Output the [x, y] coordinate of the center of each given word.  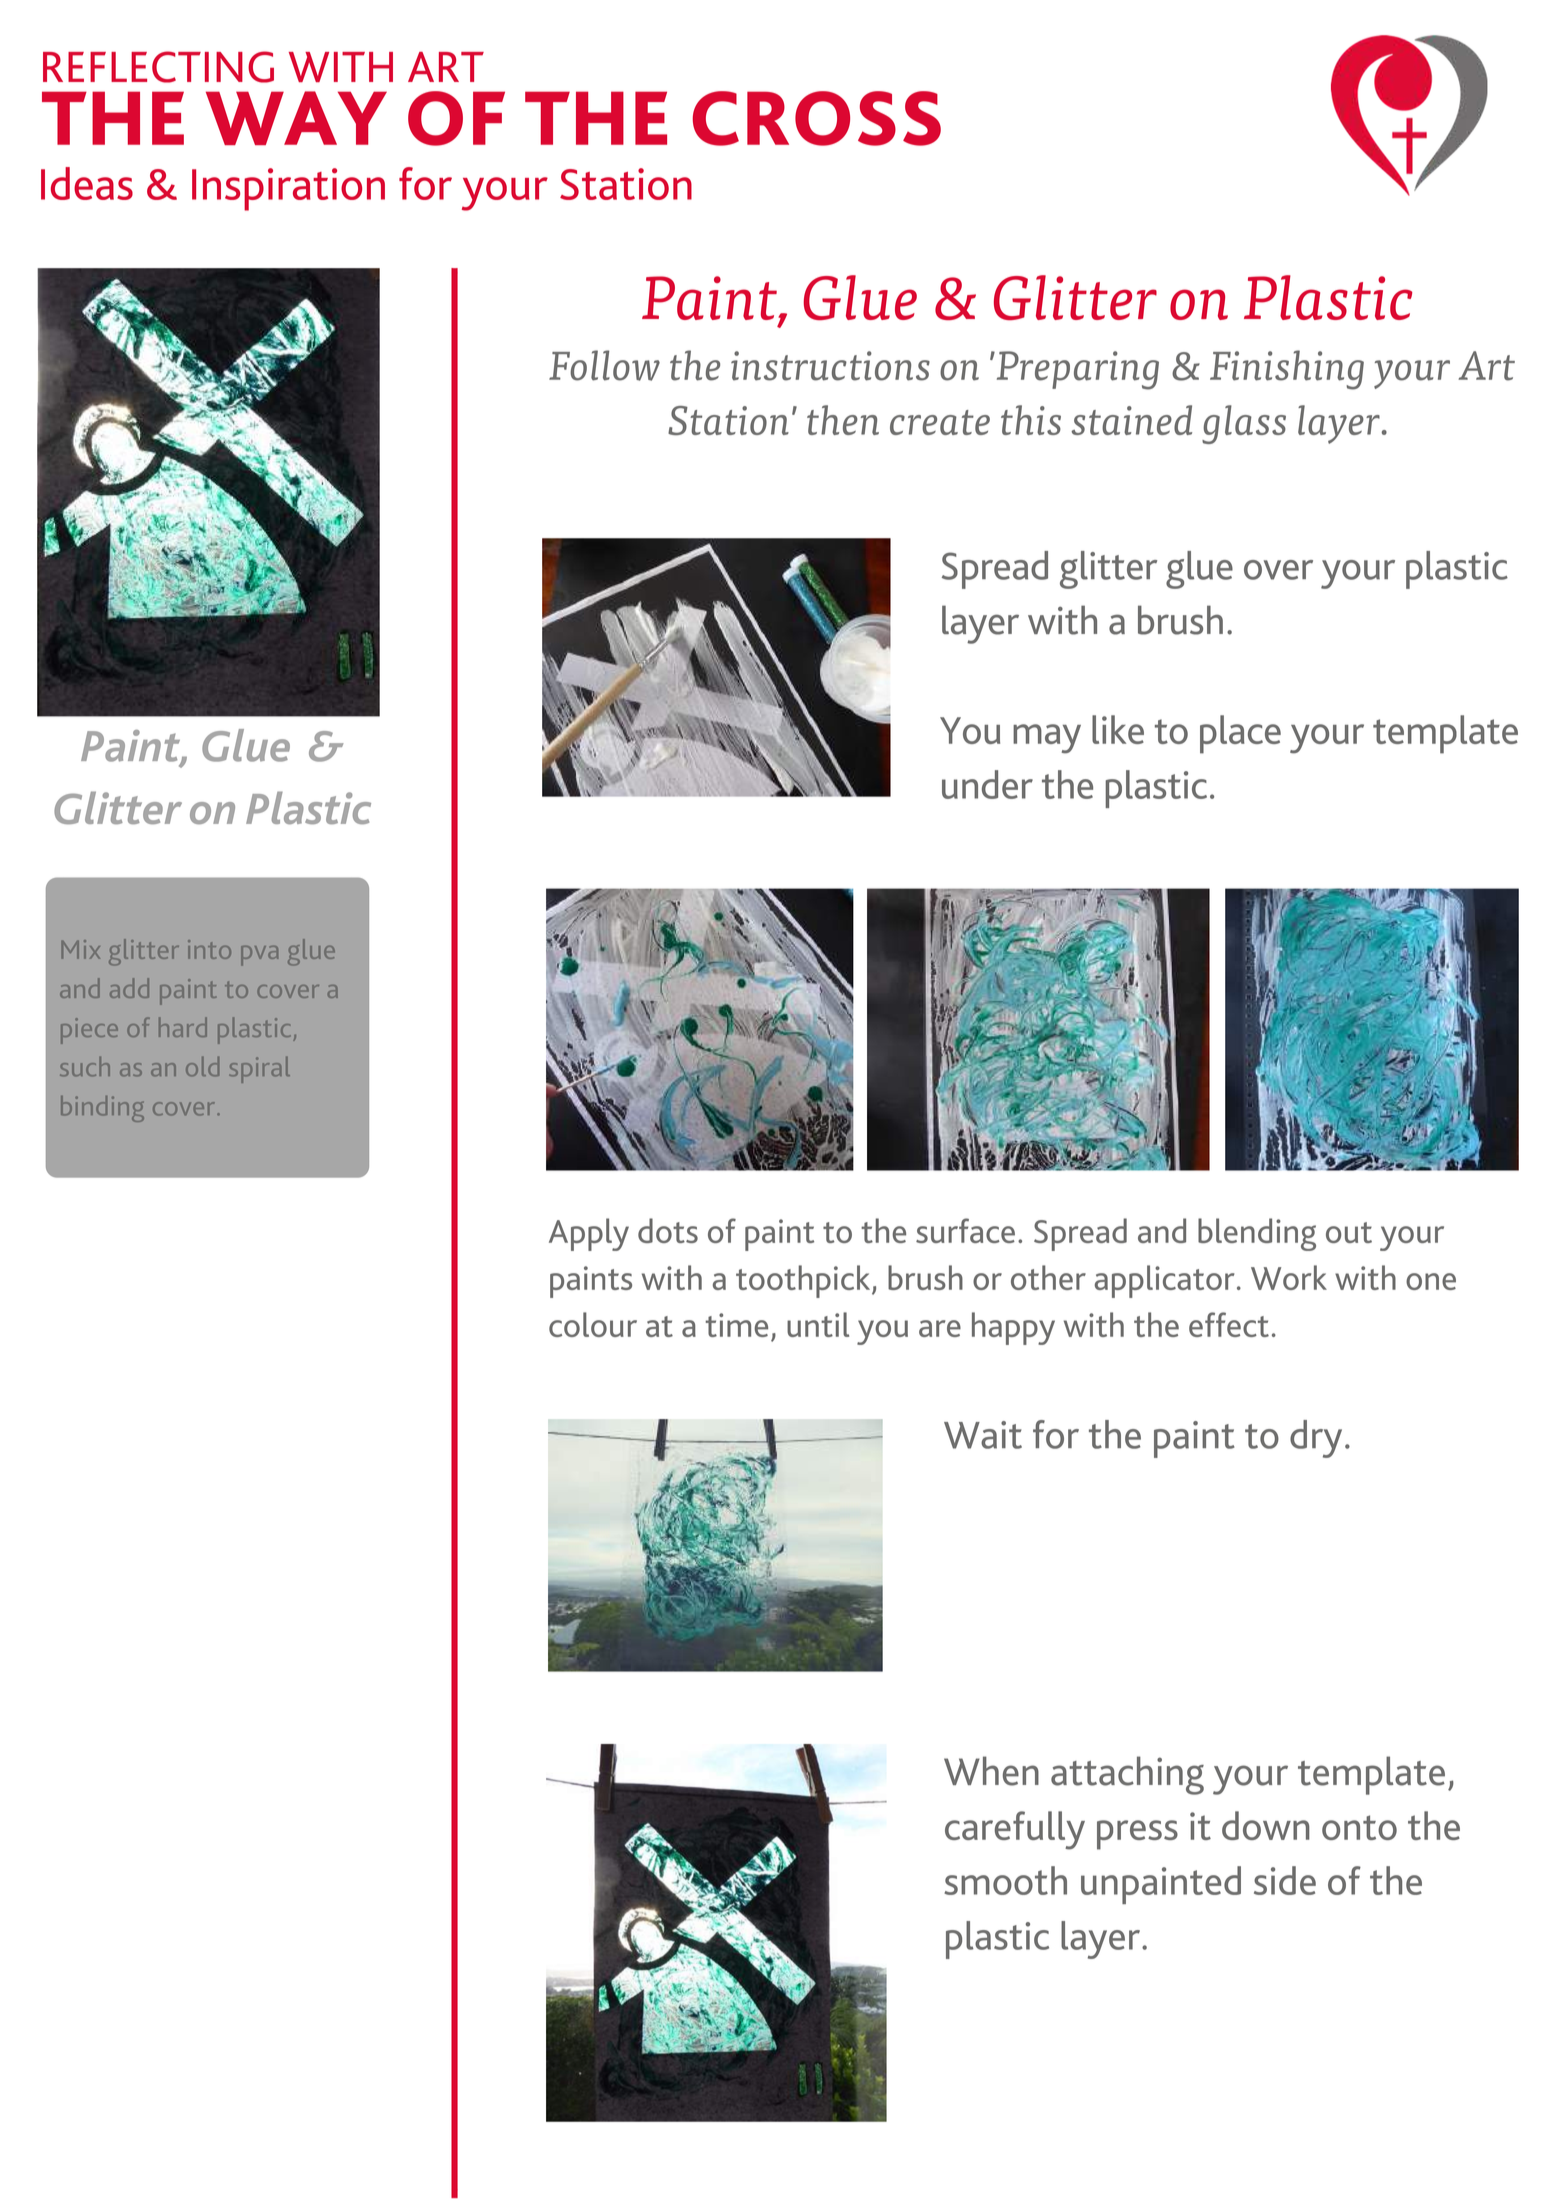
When [991, 1771]
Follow [604, 365]
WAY [296, 118]
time [736, 1325]
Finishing [1287, 370]
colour [593, 1324]
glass [1244, 424]
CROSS [817, 118]
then [843, 420]
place [1240, 734]
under [987, 784]
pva [259, 956]
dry [1316, 1439]
